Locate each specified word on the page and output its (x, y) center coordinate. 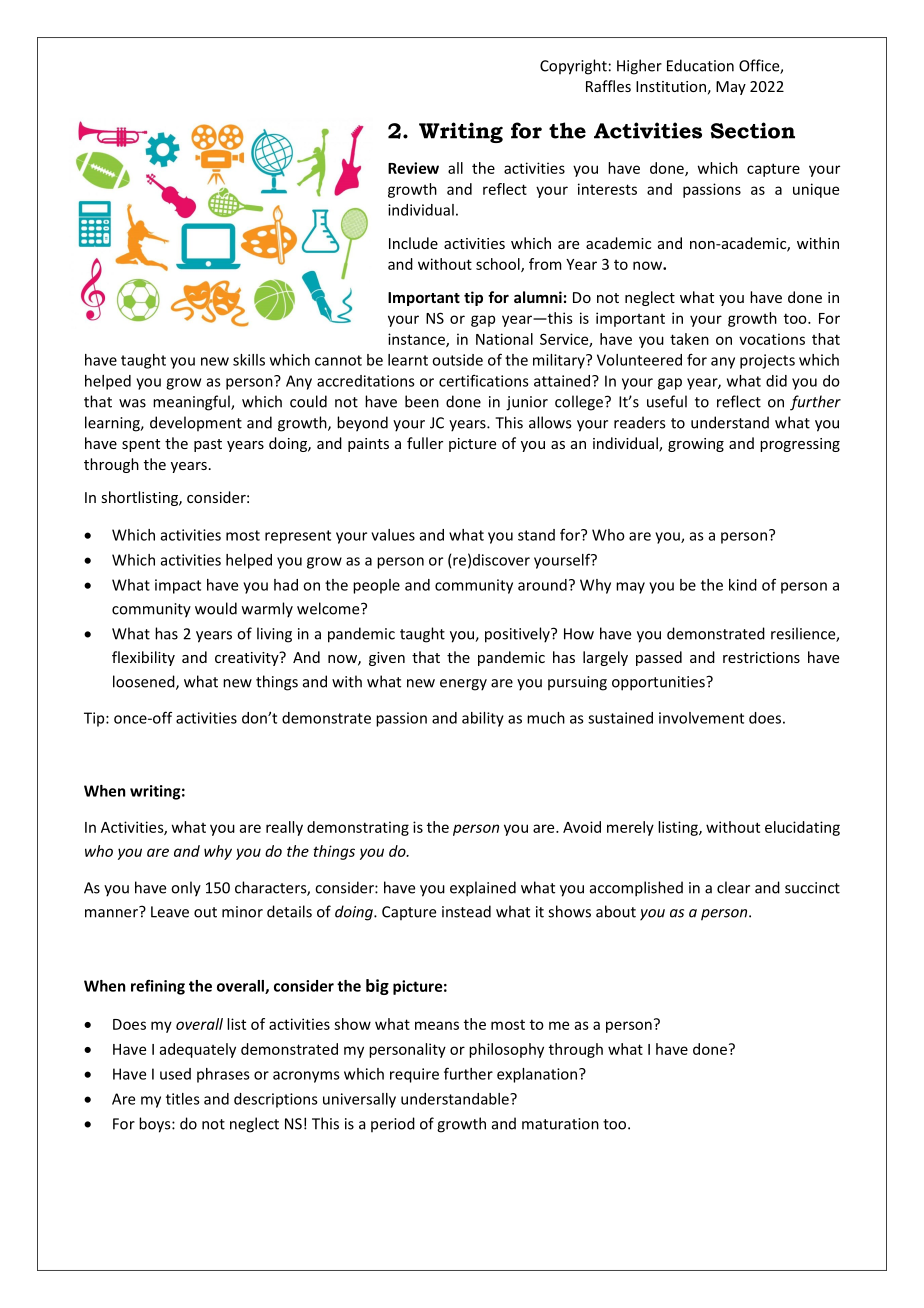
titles (183, 1099)
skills (249, 360)
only (186, 889)
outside (457, 360)
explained (483, 889)
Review (413, 168)
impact (178, 586)
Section (753, 130)
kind (743, 585)
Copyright (573, 67)
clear (733, 887)
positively (518, 635)
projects (767, 361)
